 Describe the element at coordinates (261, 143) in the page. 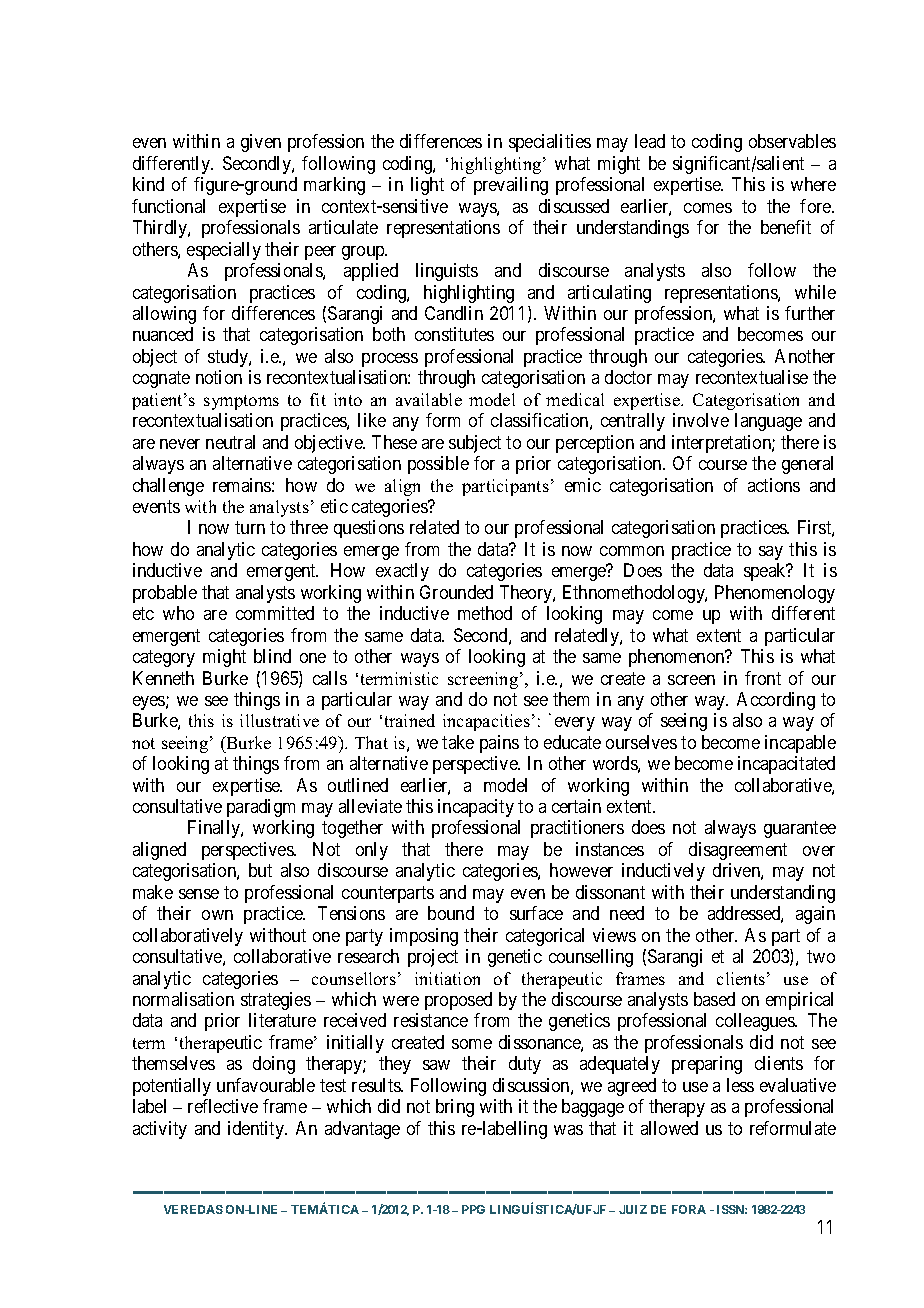

I see `given` at that location.
